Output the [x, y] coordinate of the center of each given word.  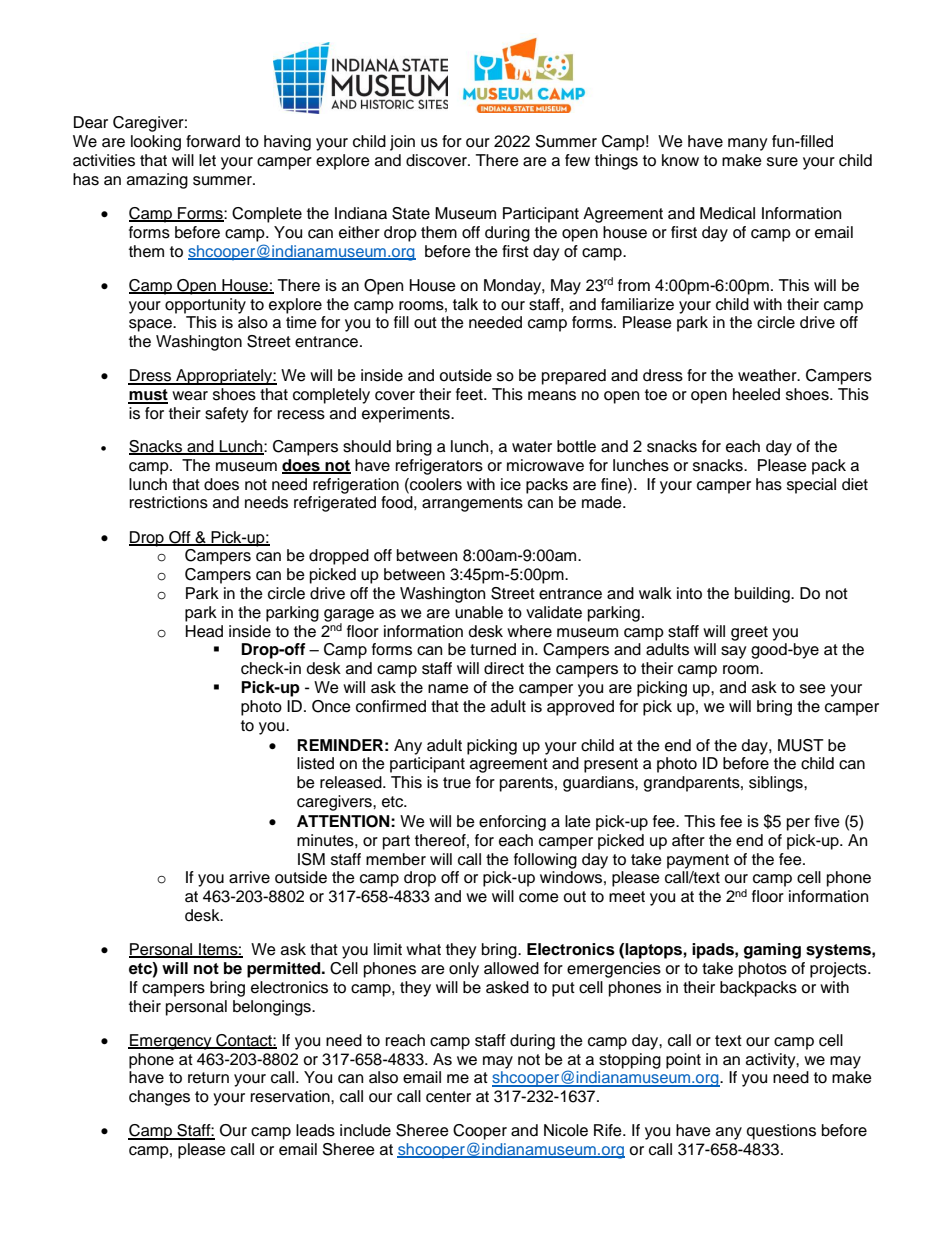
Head [204, 631]
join [402, 143]
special [811, 486]
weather [768, 375]
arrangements [472, 504]
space [151, 325]
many [748, 144]
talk [465, 304]
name [448, 689]
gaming [772, 951]
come [539, 898]
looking [156, 143]
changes [159, 1098]
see [813, 689]
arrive [249, 877]
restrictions [169, 502]
